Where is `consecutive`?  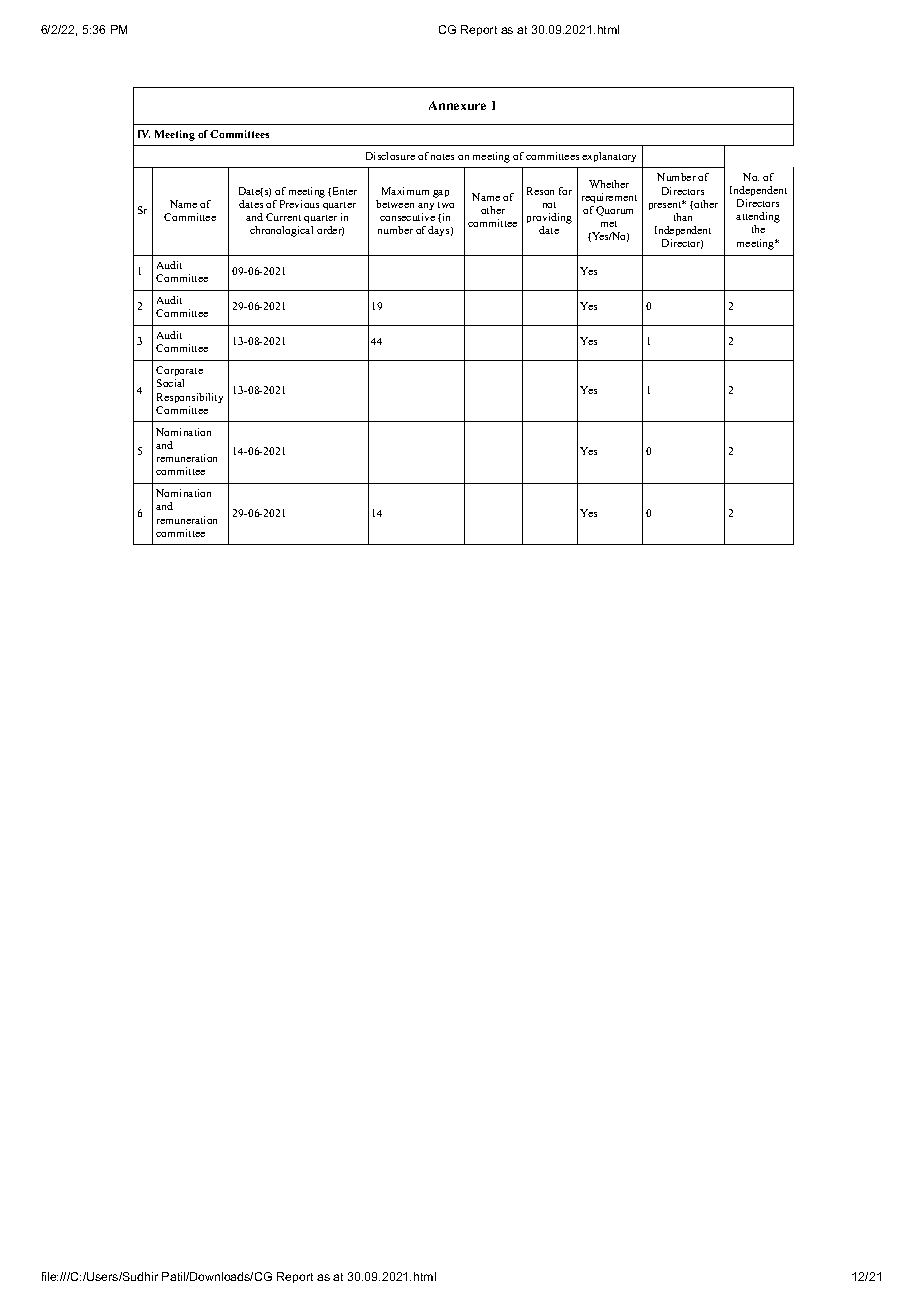 consecutive is located at coordinates (407, 217).
